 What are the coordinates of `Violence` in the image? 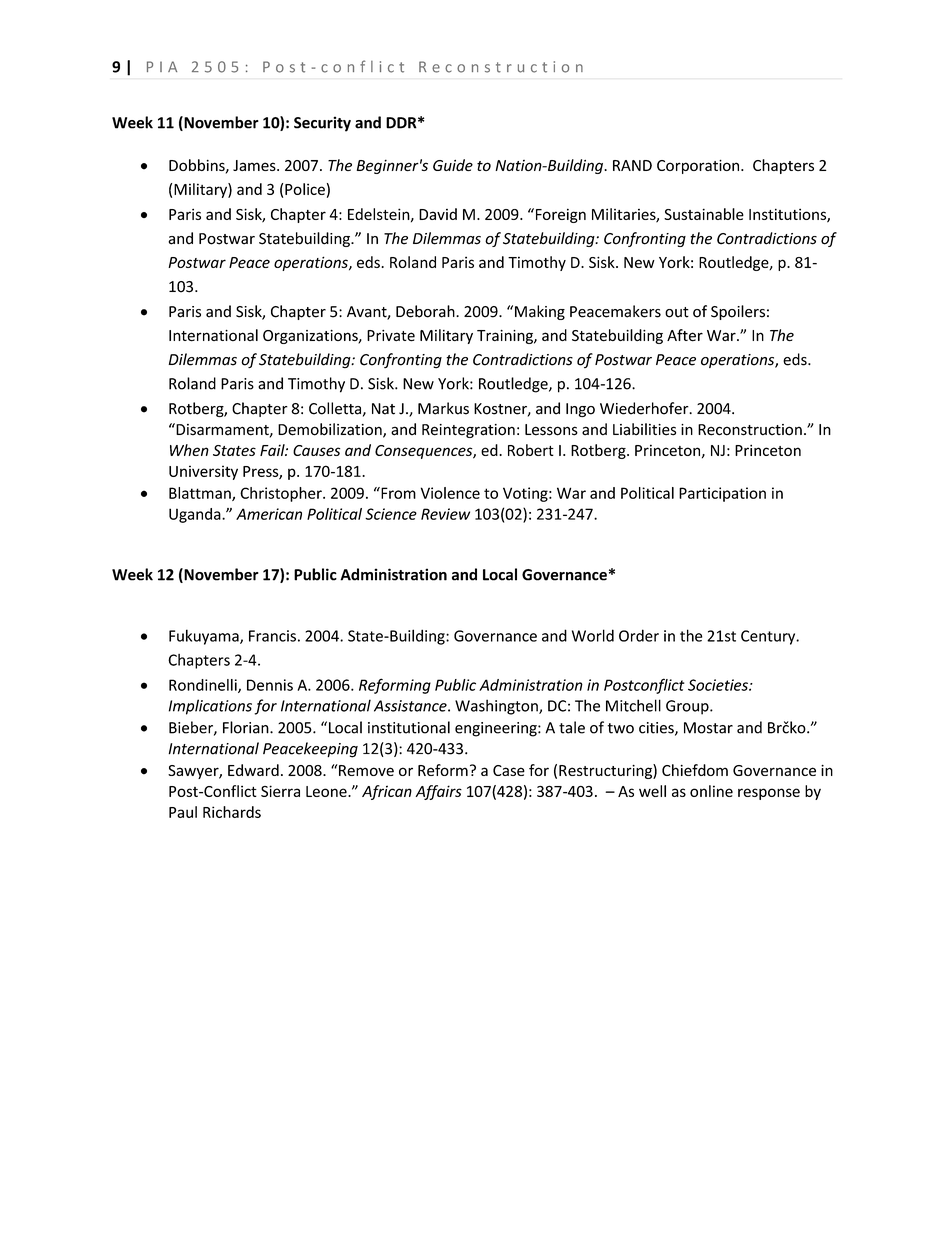 It's located at (450, 493).
